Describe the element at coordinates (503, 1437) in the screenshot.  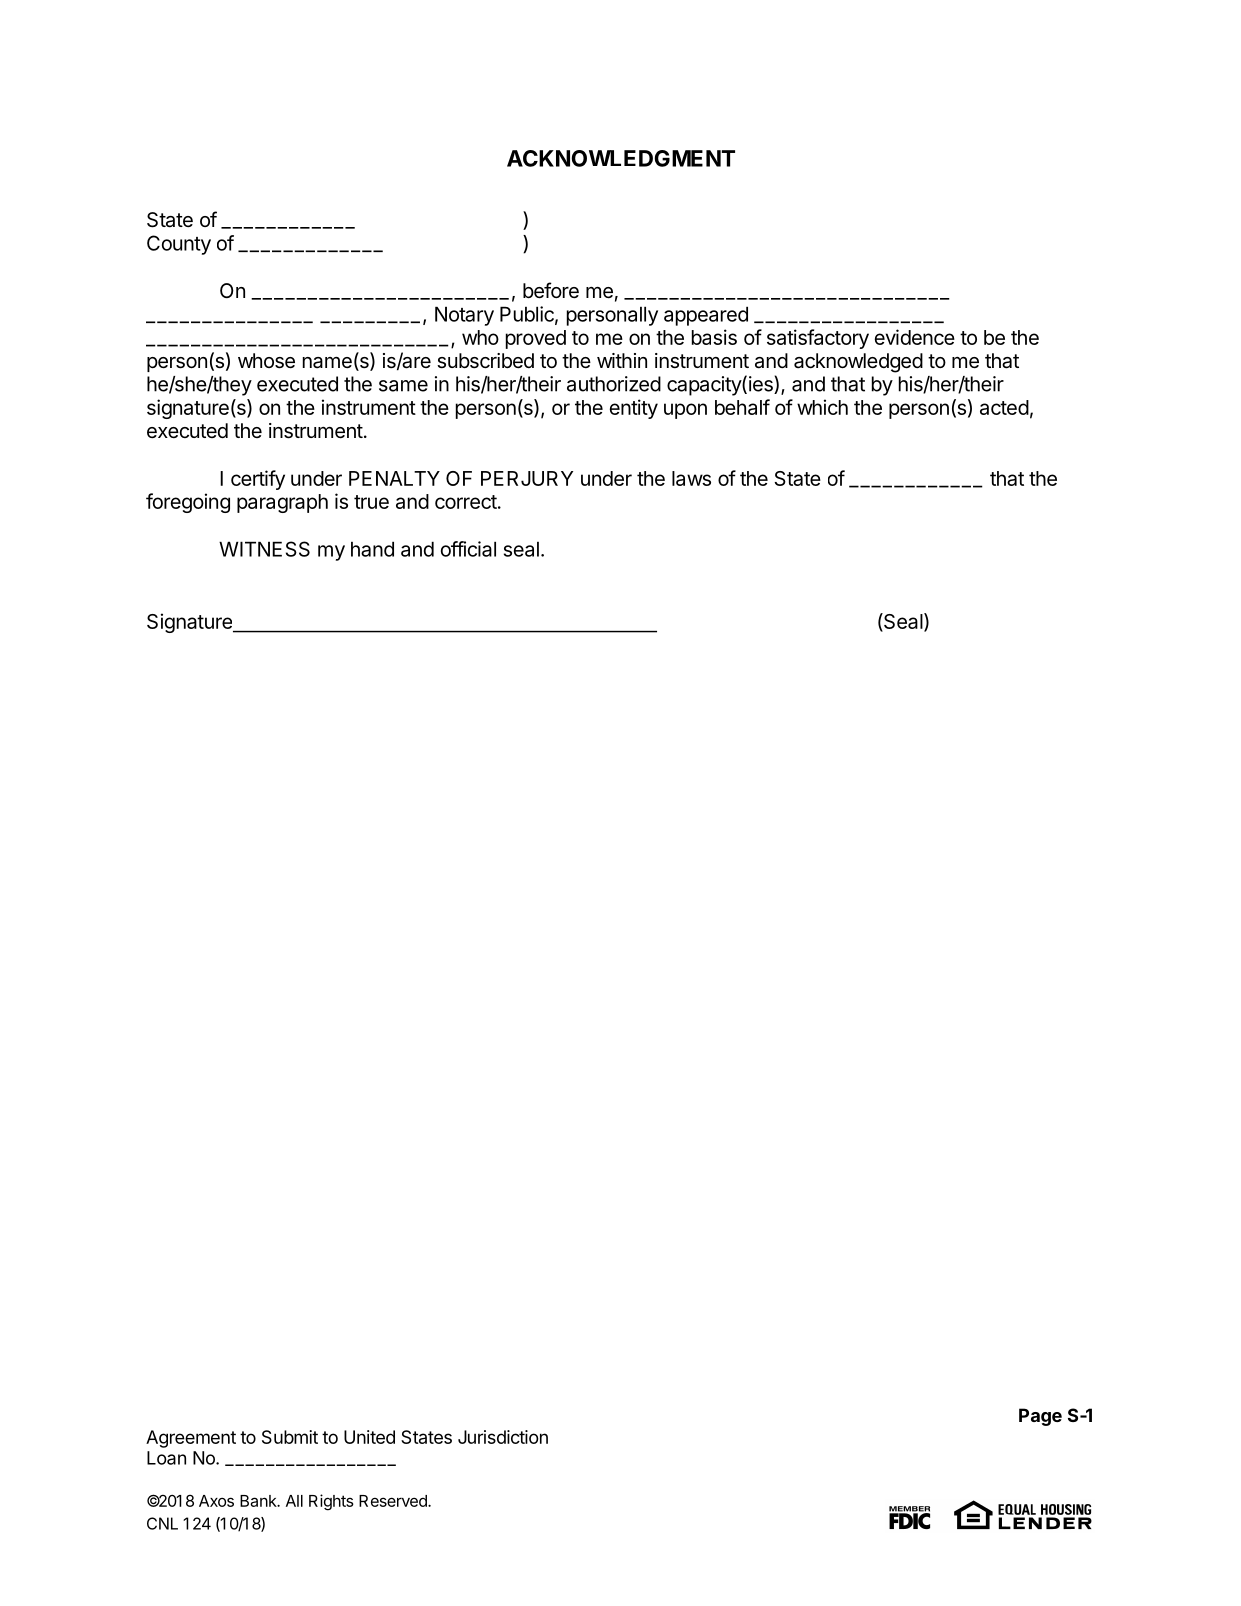
I see `Jurisdiction` at that location.
